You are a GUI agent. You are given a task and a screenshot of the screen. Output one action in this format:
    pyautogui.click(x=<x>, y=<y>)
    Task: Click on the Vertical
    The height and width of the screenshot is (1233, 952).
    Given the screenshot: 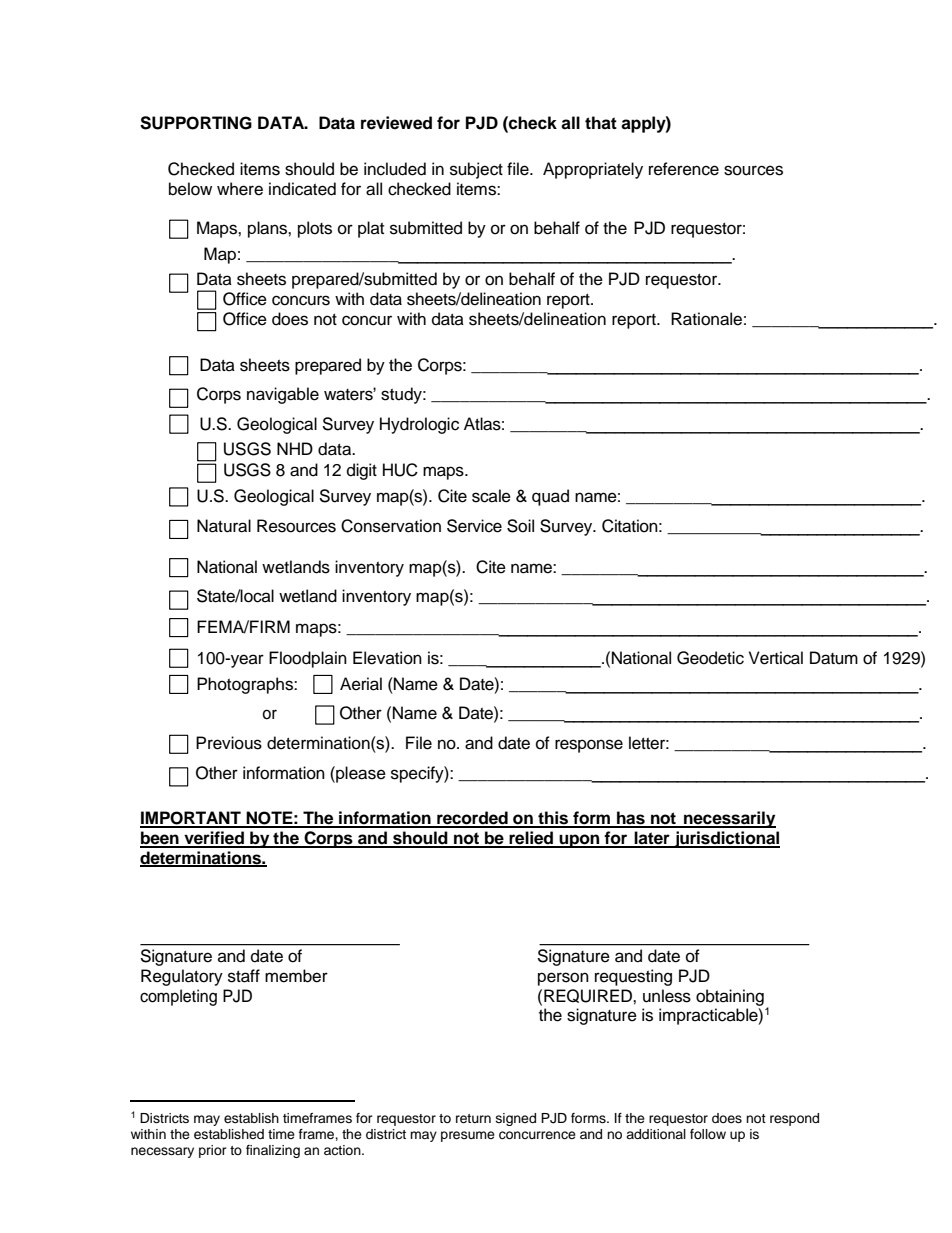 What is the action you would take?
    pyautogui.click(x=776, y=658)
